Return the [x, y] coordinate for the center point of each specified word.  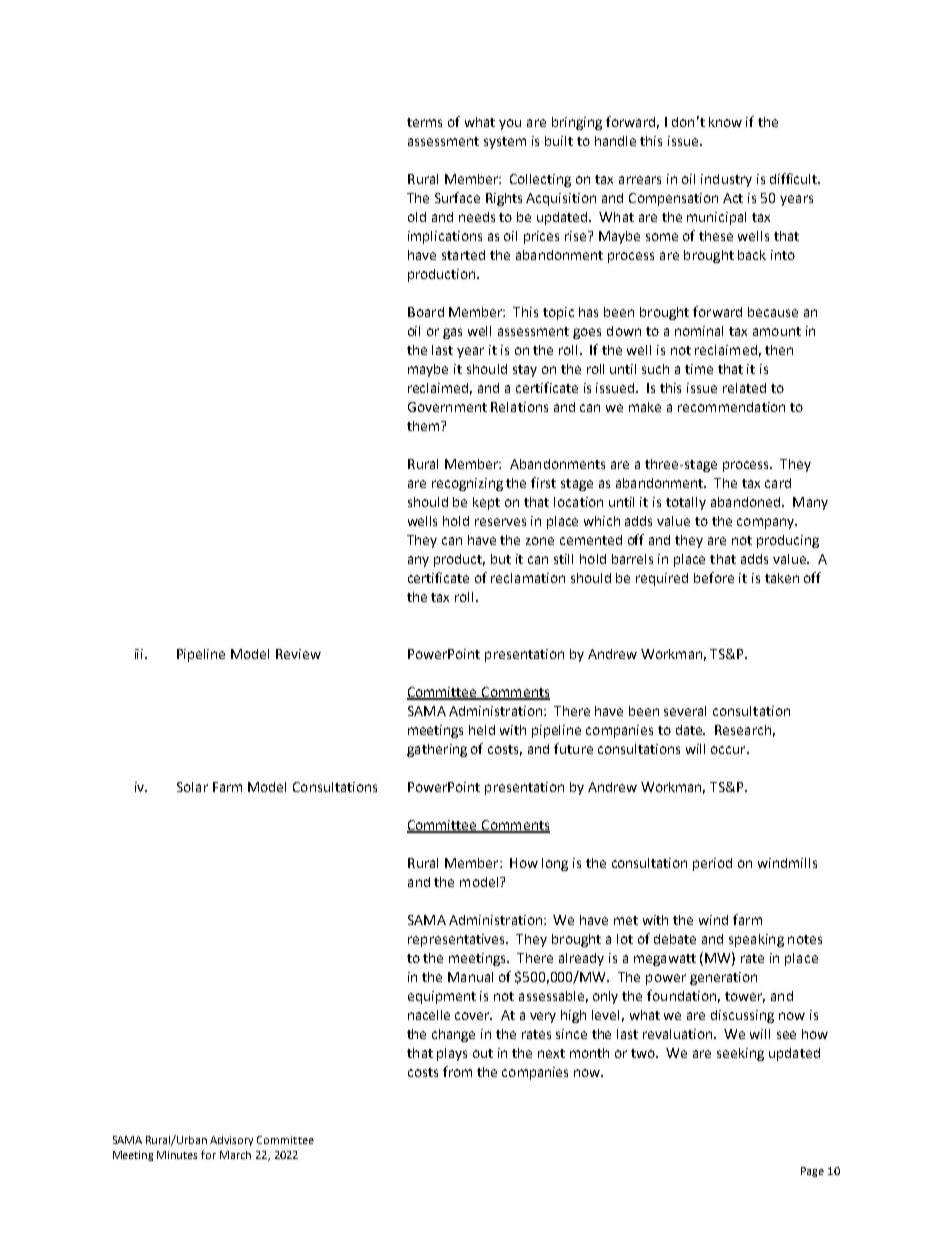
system [505, 143]
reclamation [528, 578]
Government [447, 407]
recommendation [731, 407]
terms [424, 122]
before [714, 577]
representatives [458, 940]
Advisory [231, 1141]
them [424, 426]
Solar [192, 787]
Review [298, 654]
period [712, 864]
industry [726, 180]
